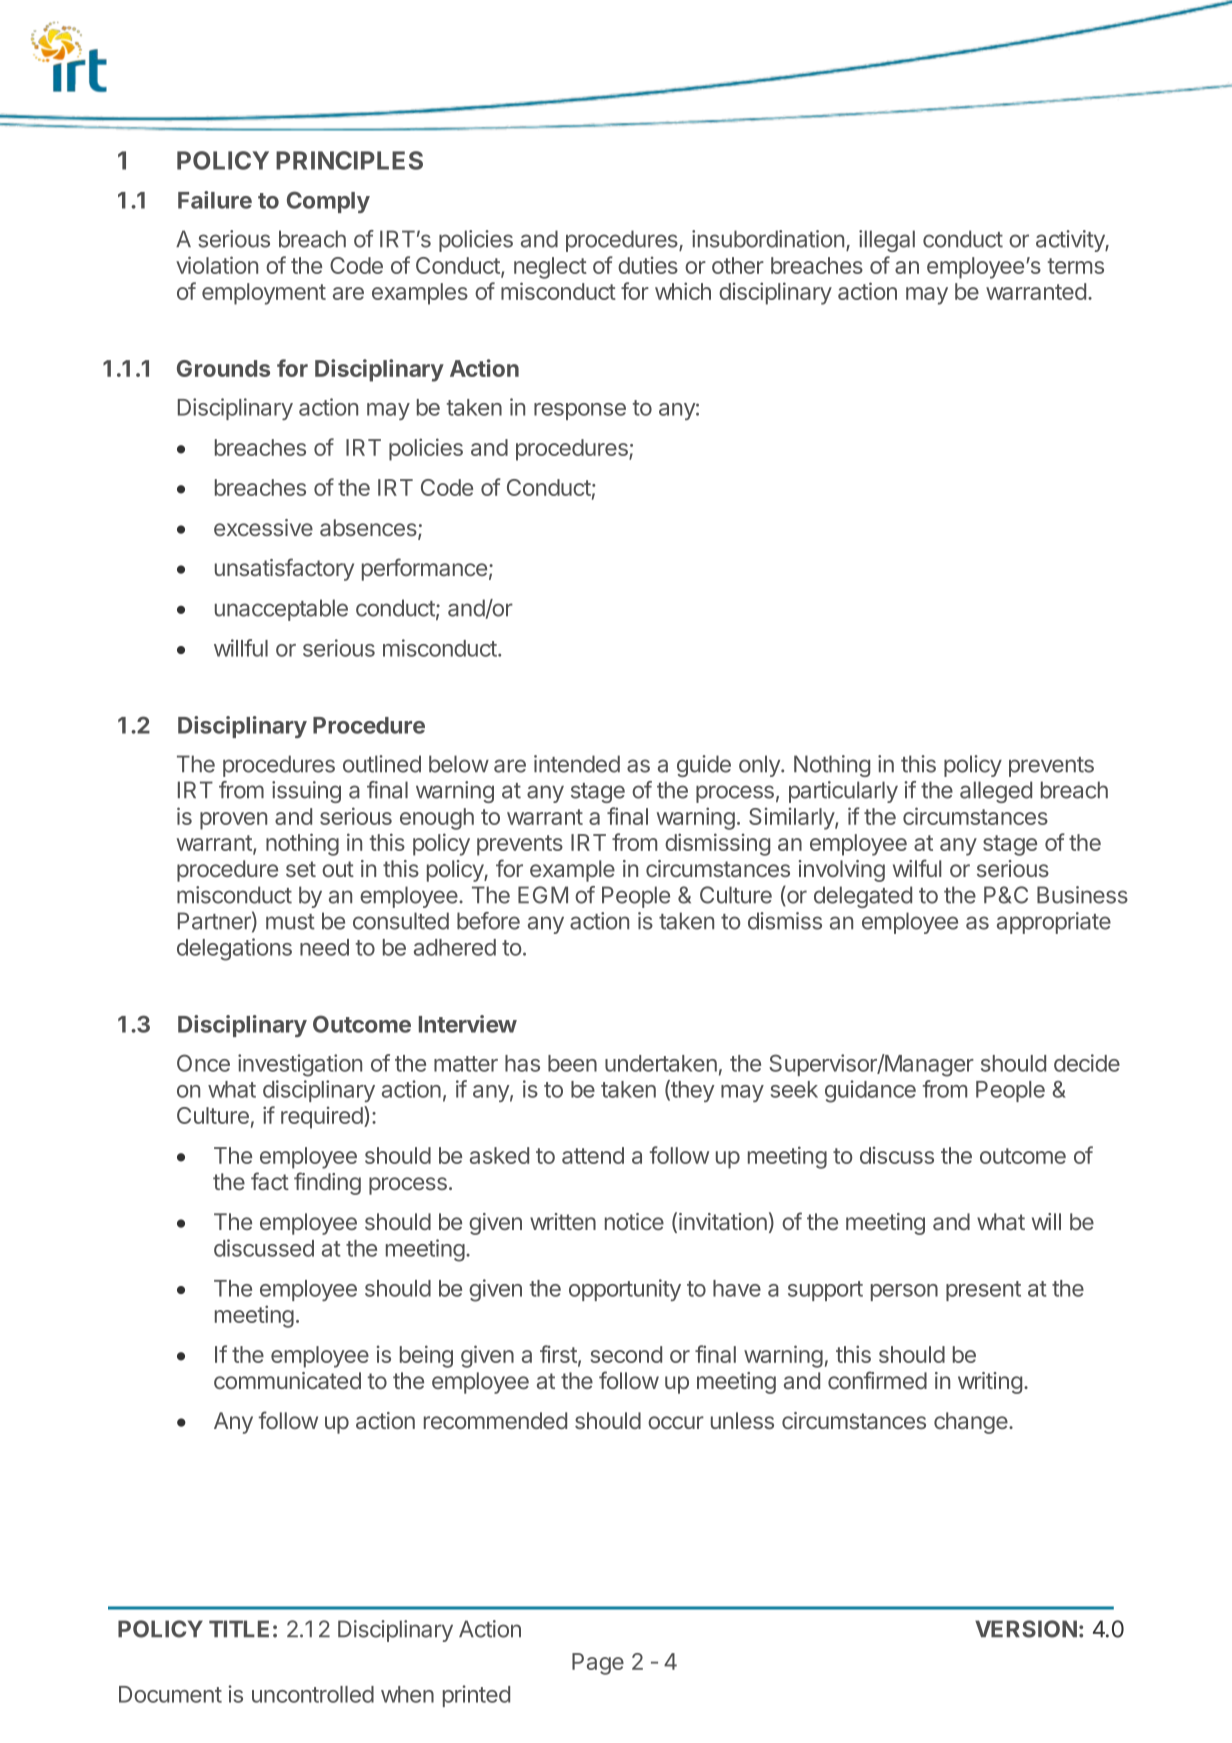 The width and height of the screenshot is (1232, 1743). I want to click on illegal, so click(887, 241).
